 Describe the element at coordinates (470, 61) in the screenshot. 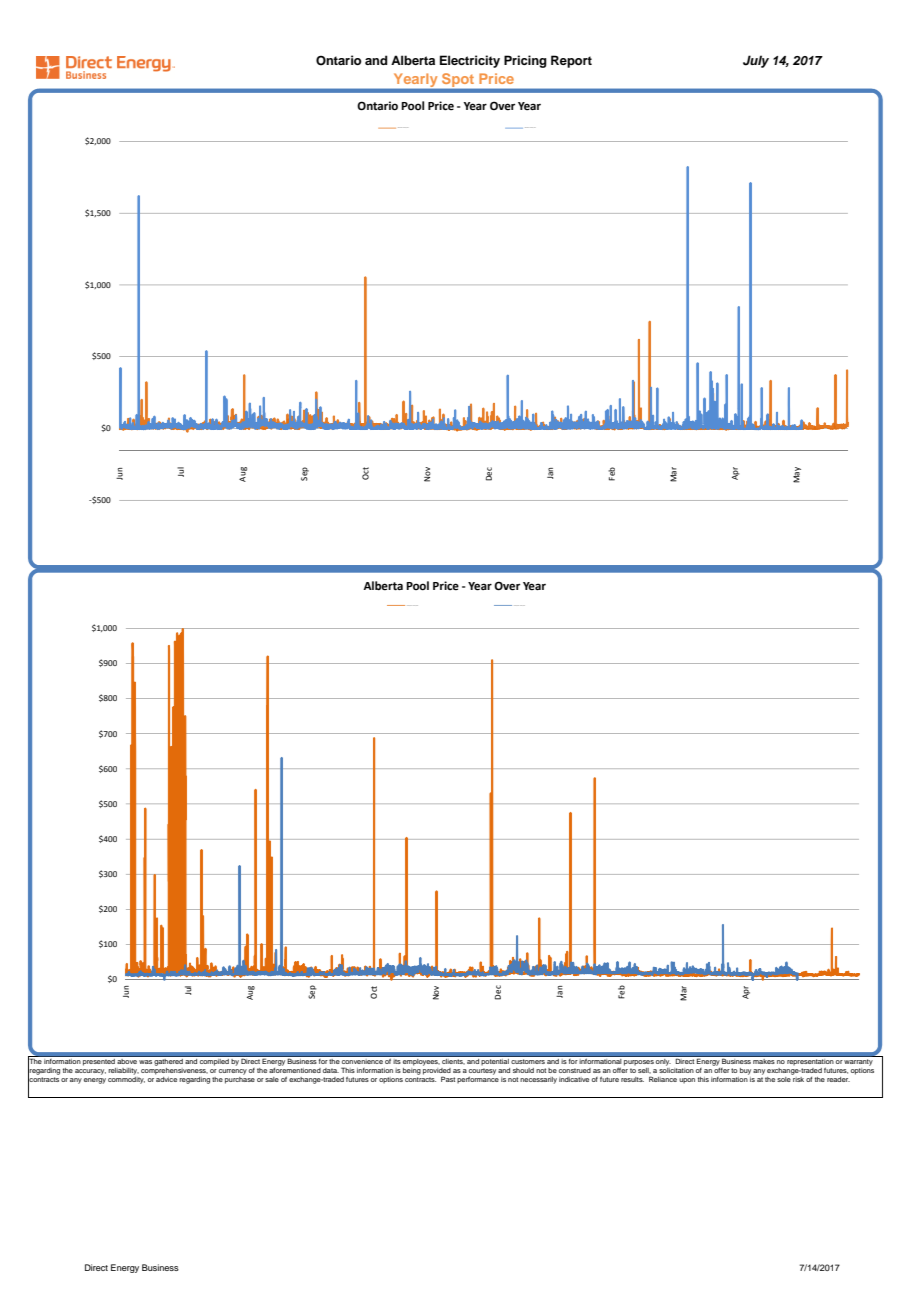

I see `Electricity` at that location.
